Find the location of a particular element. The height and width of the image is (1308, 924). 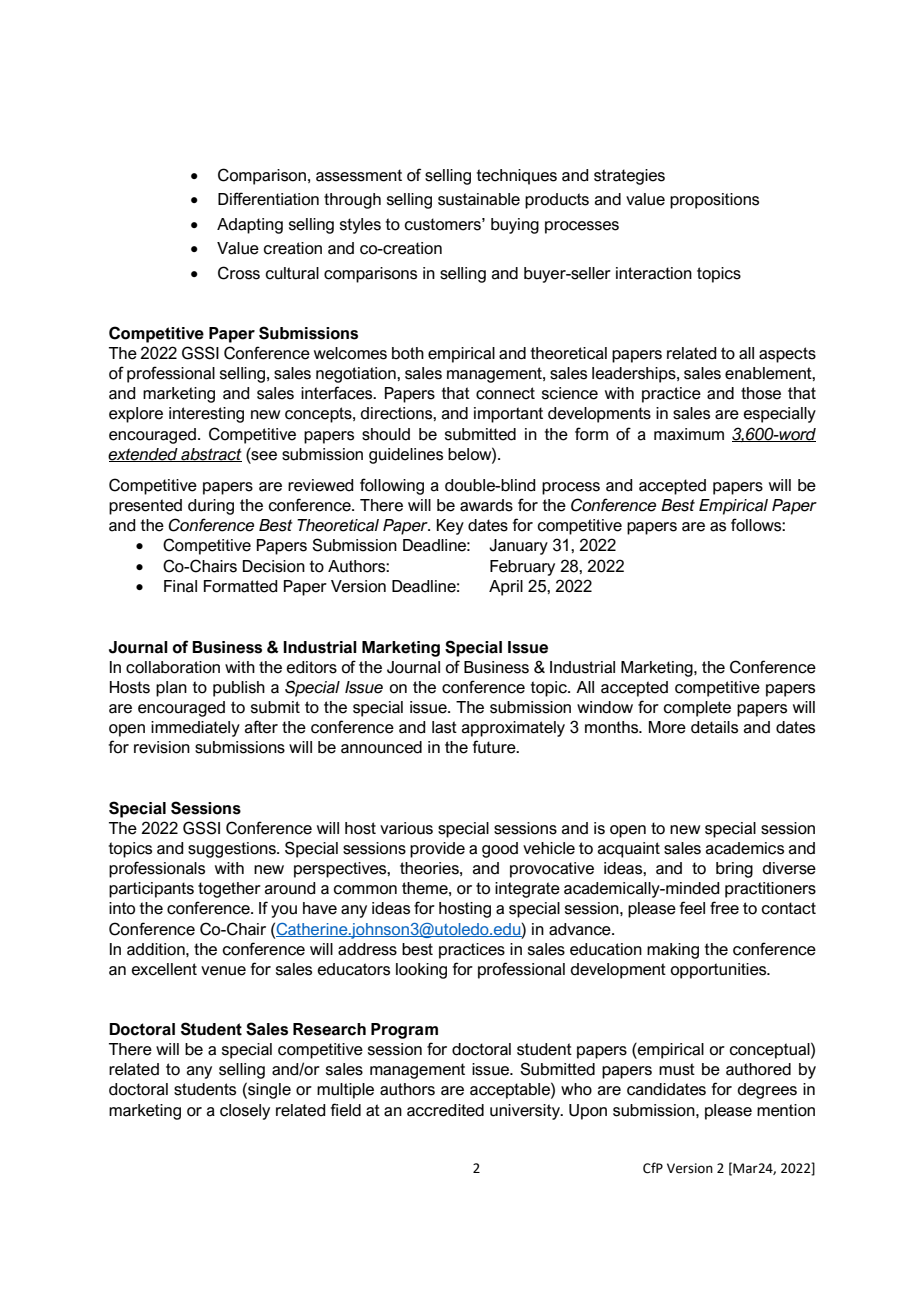

sustainable is located at coordinates (479, 199).
